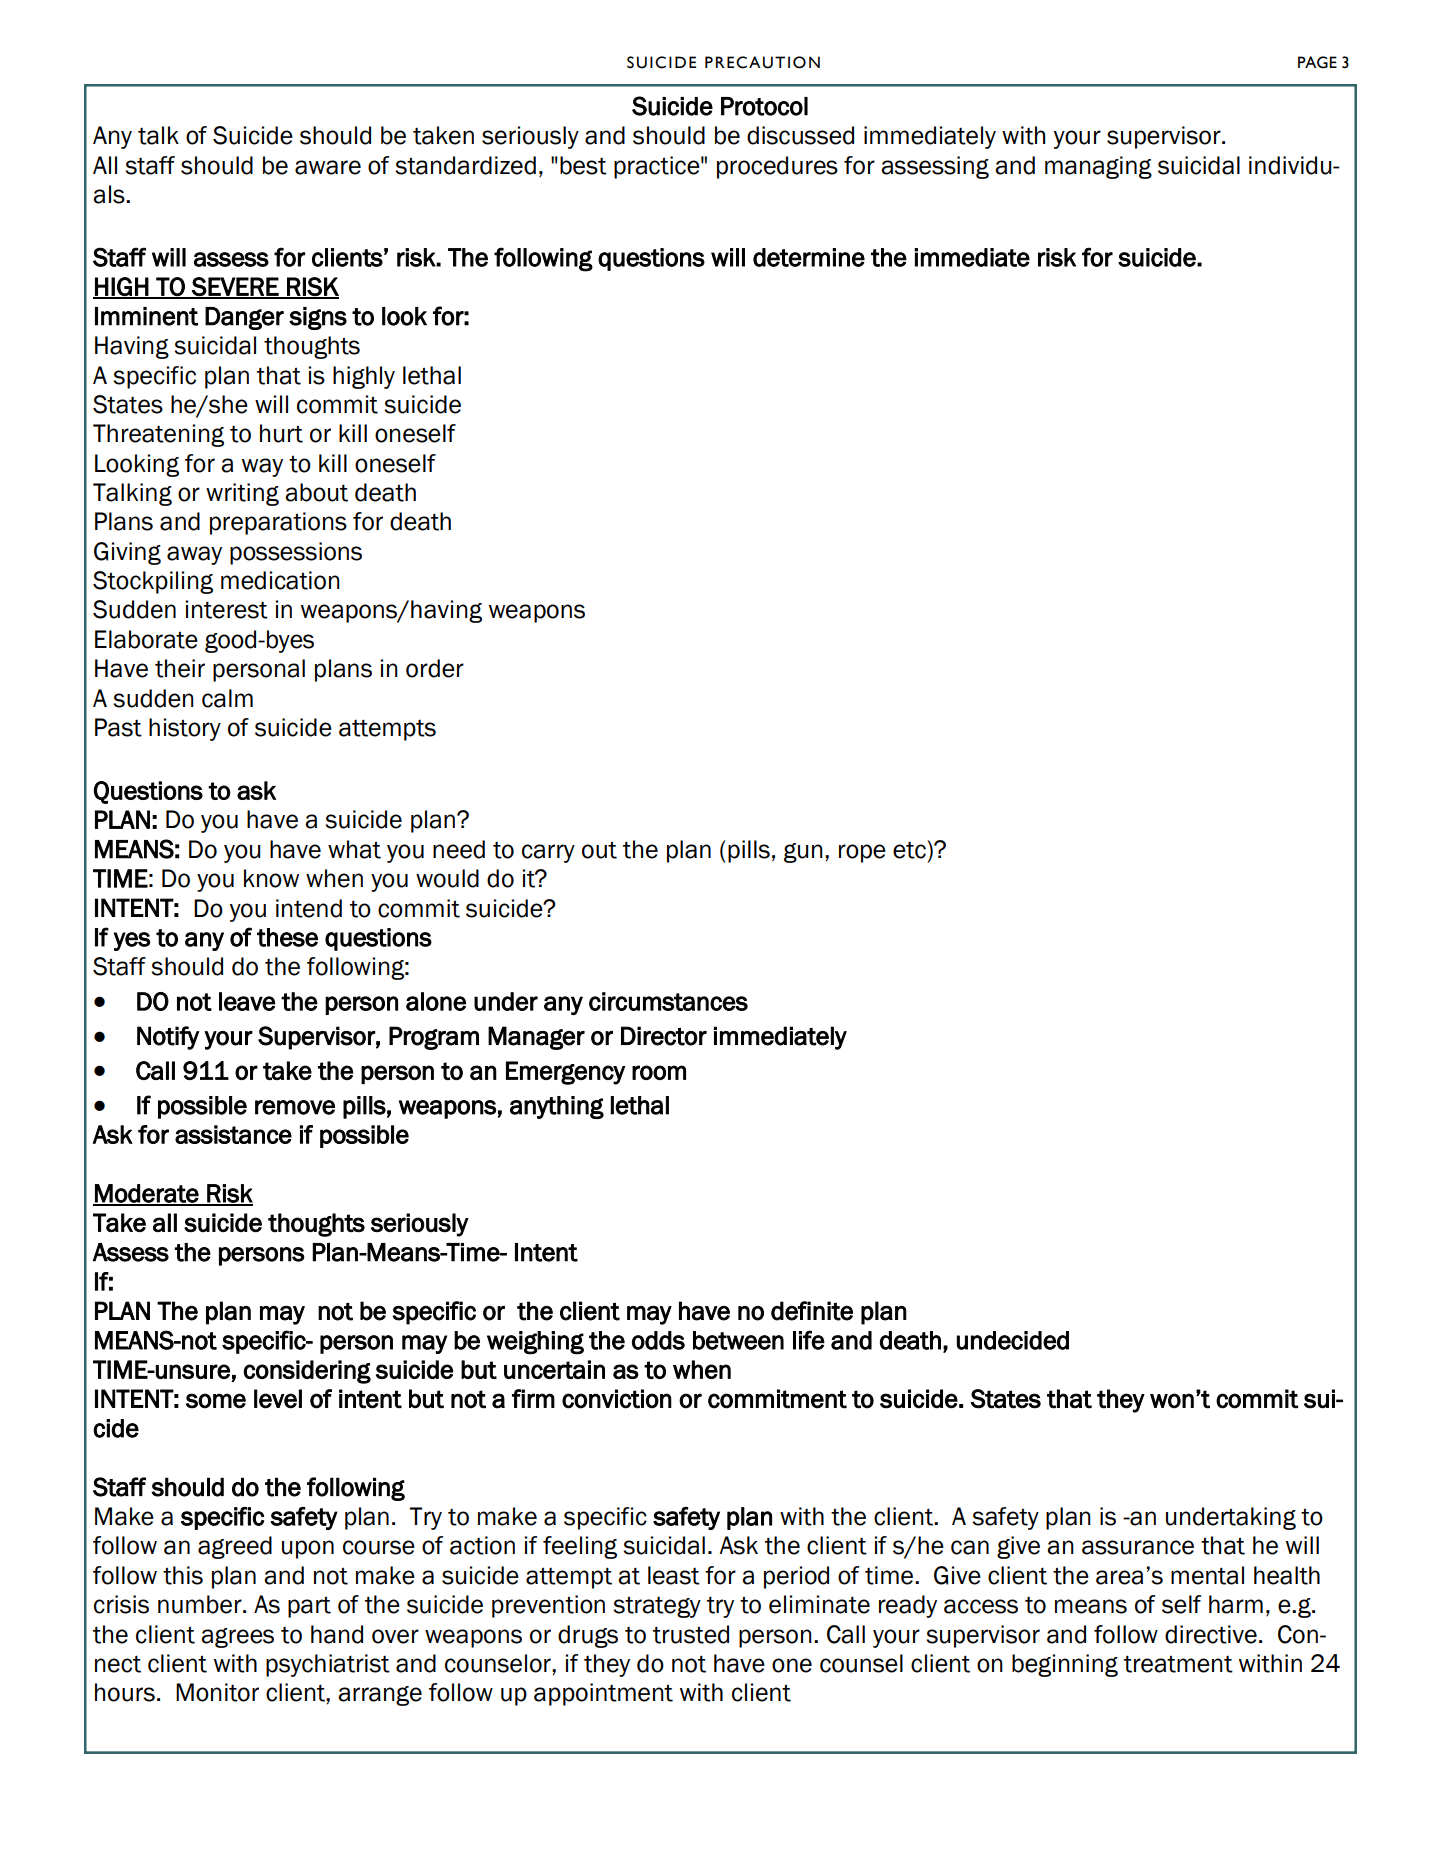 The height and width of the screenshot is (1865, 1441). I want to click on Protocol, so click(764, 106).
